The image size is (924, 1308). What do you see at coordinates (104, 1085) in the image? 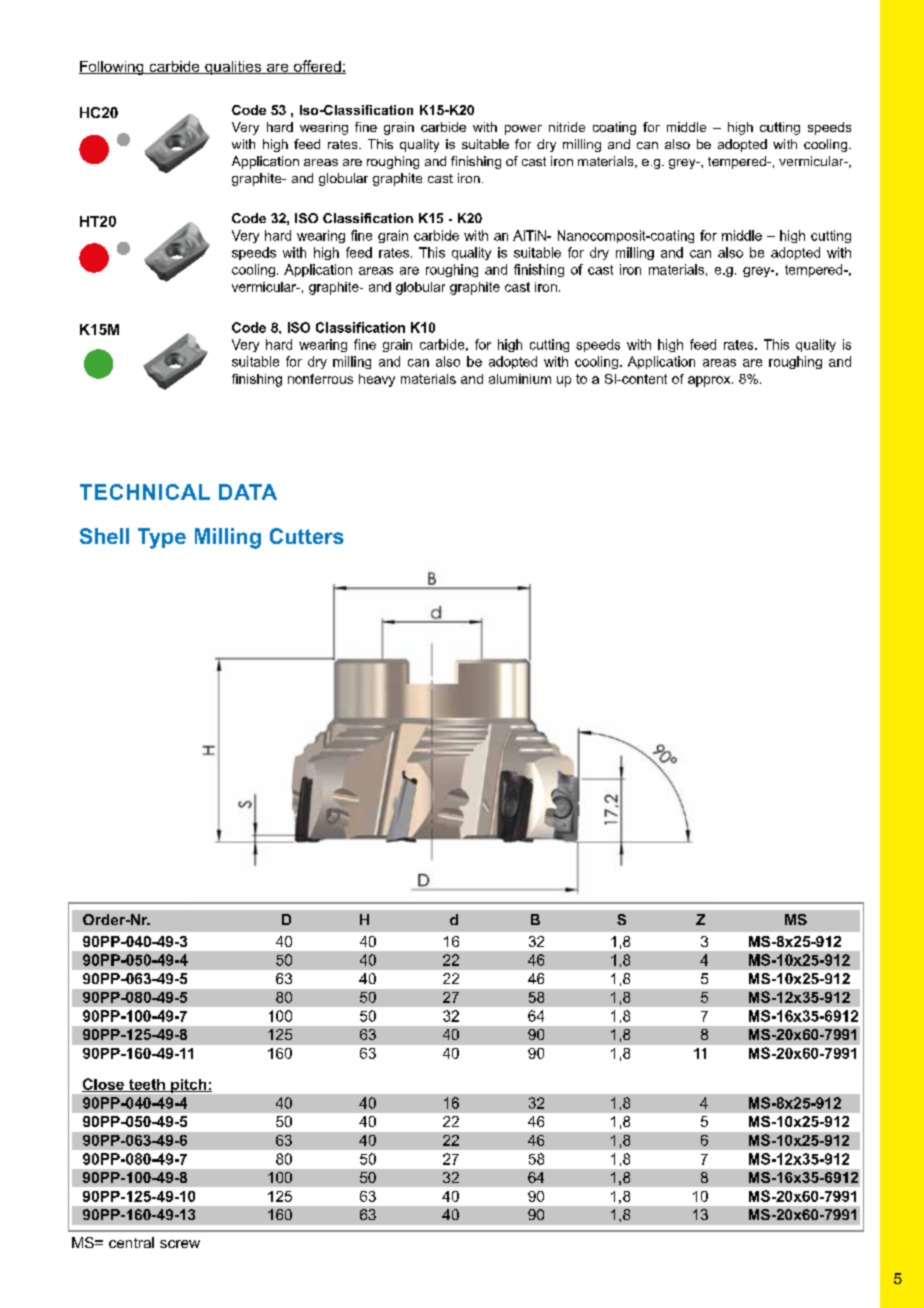
I see `Close` at bounding box center [104, 1085].
